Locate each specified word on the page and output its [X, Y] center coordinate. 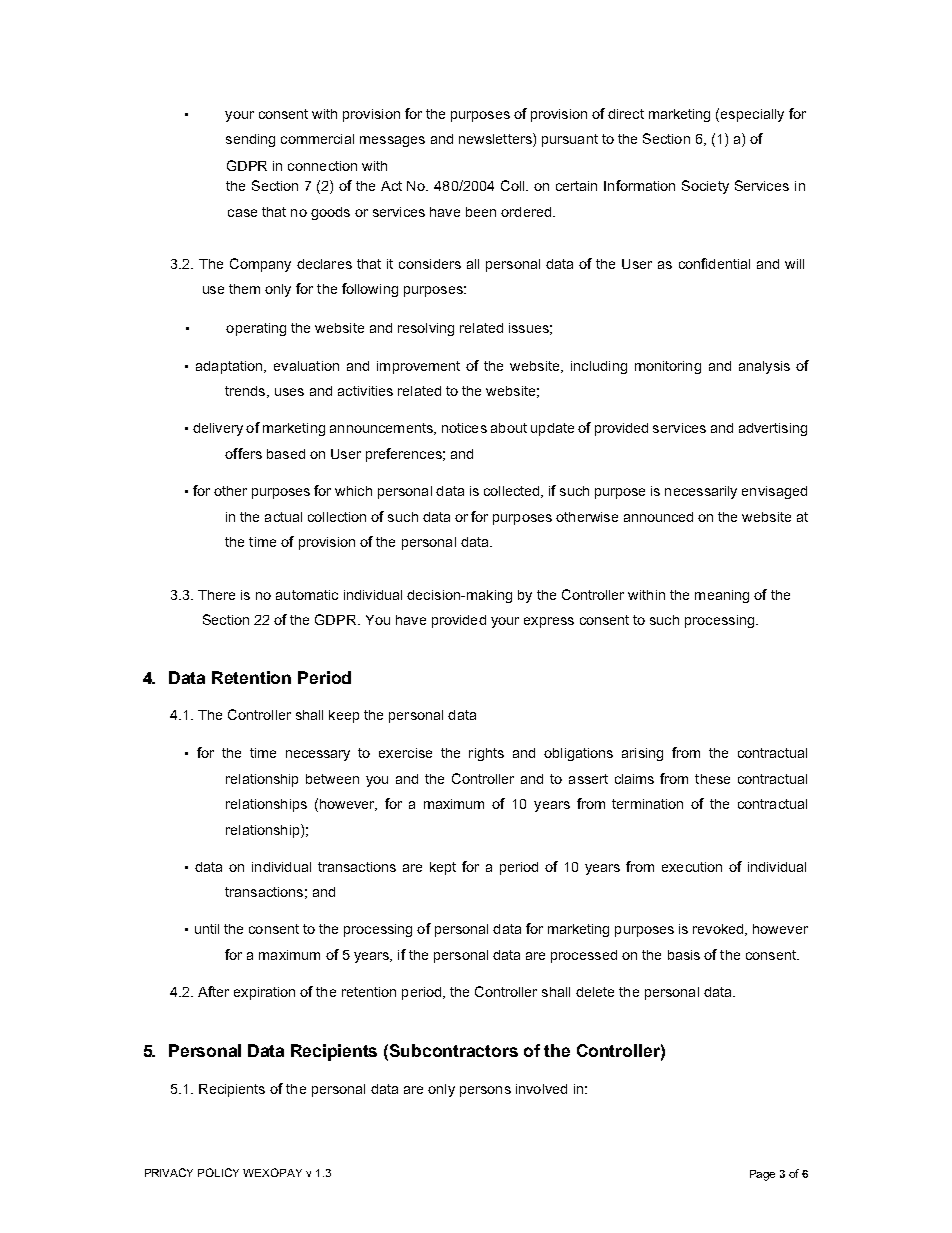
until [207, 929]
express [549, 622]
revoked [720, 930]
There [216, 595]
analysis [764, 367]
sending [250, 140]
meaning [722, 596]
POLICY [218, 1172]
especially [752, 115]
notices [464, 428]
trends [246, 392]
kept [443, 868]
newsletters [496, 140]
